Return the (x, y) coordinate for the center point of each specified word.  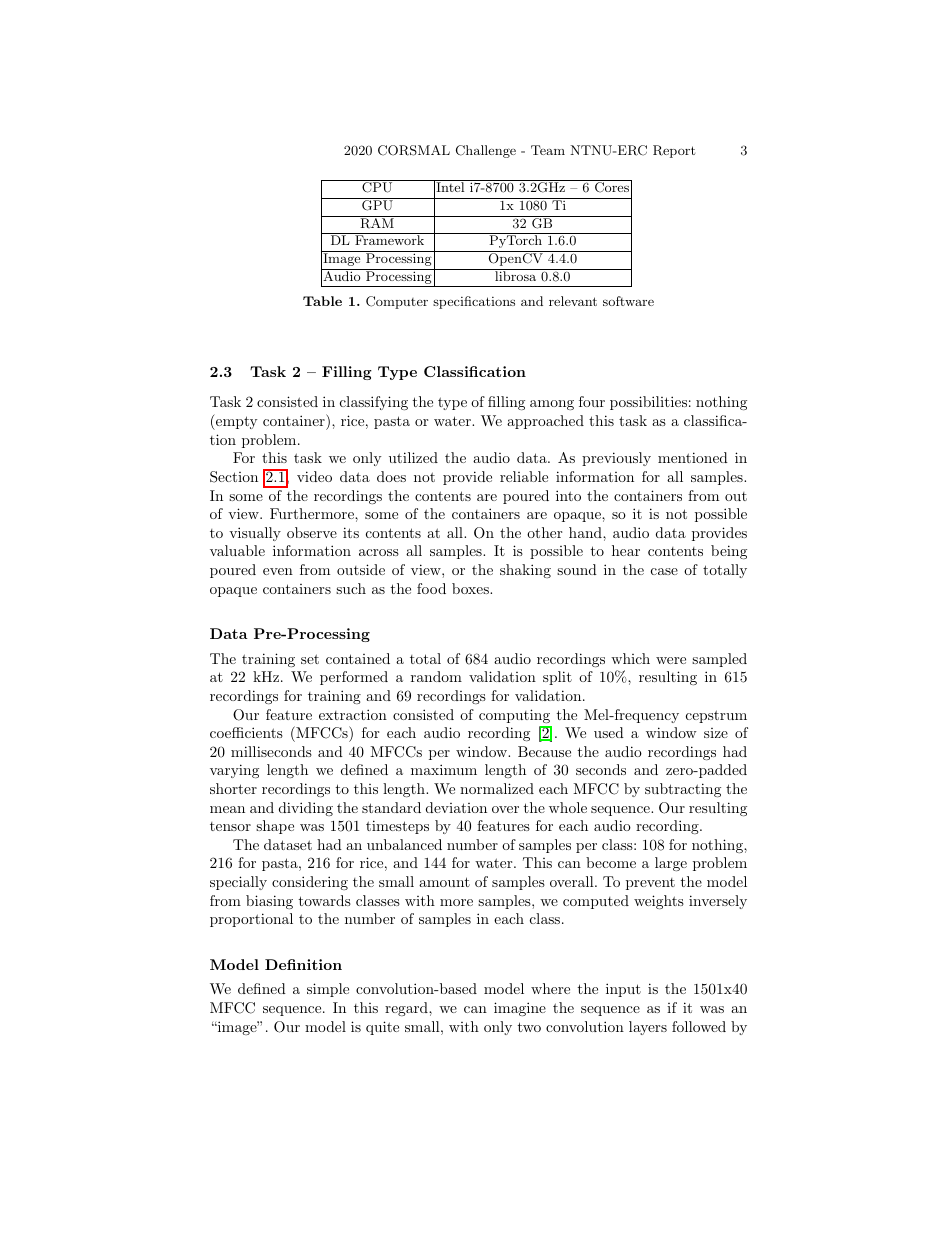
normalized (497, 788)
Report (674, 151)
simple (328, 990)
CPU (377, 187)
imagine (520, 1009)
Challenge (486, 151)
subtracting (683, 790)
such (351, 588)
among (552, 405)
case (664, 571)
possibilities (648, 403)
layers (648, 1028)
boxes (471, 588)
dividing (306, 809)
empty (235, 423)
